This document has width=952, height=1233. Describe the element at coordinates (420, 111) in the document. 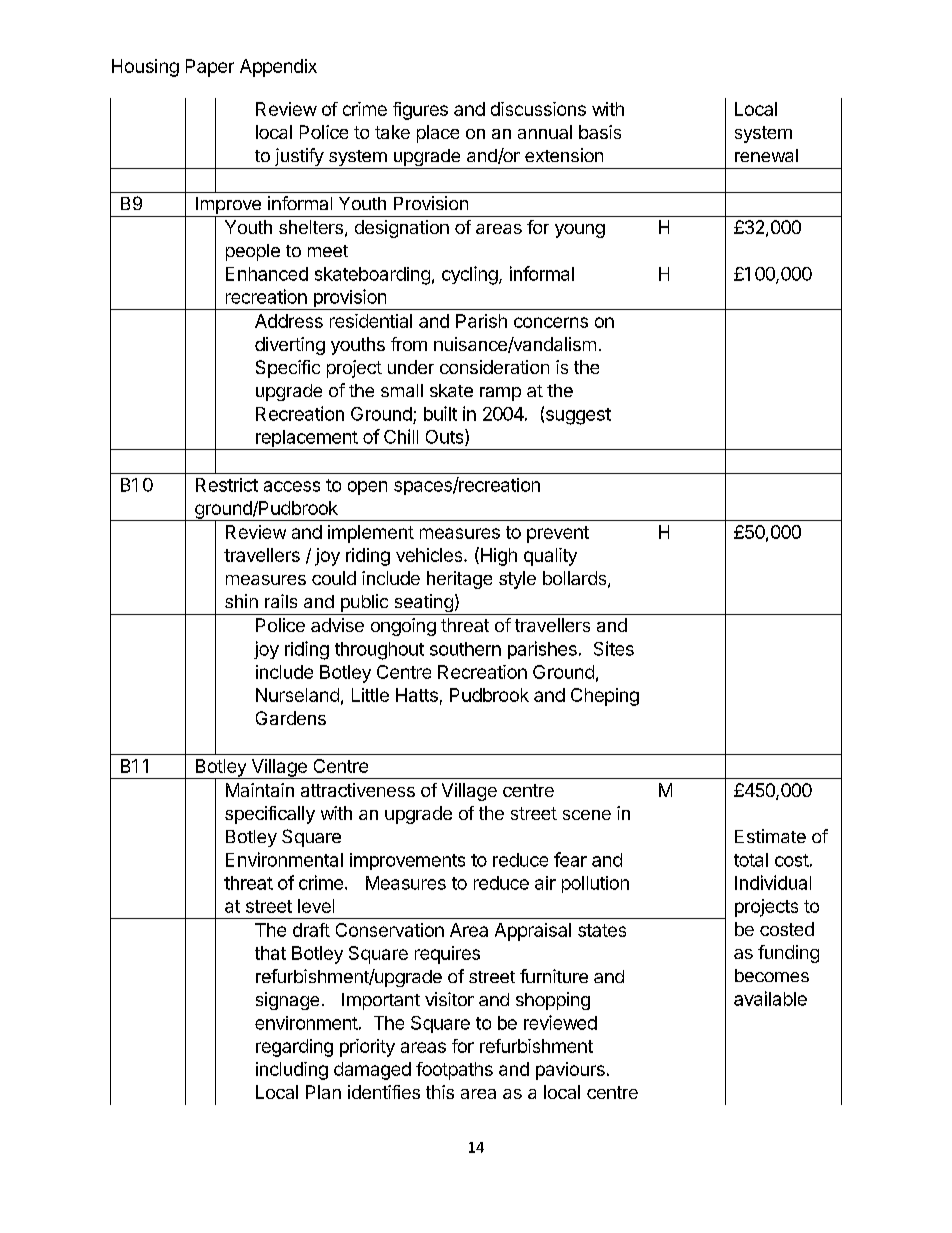

I see `figures` at that location.
